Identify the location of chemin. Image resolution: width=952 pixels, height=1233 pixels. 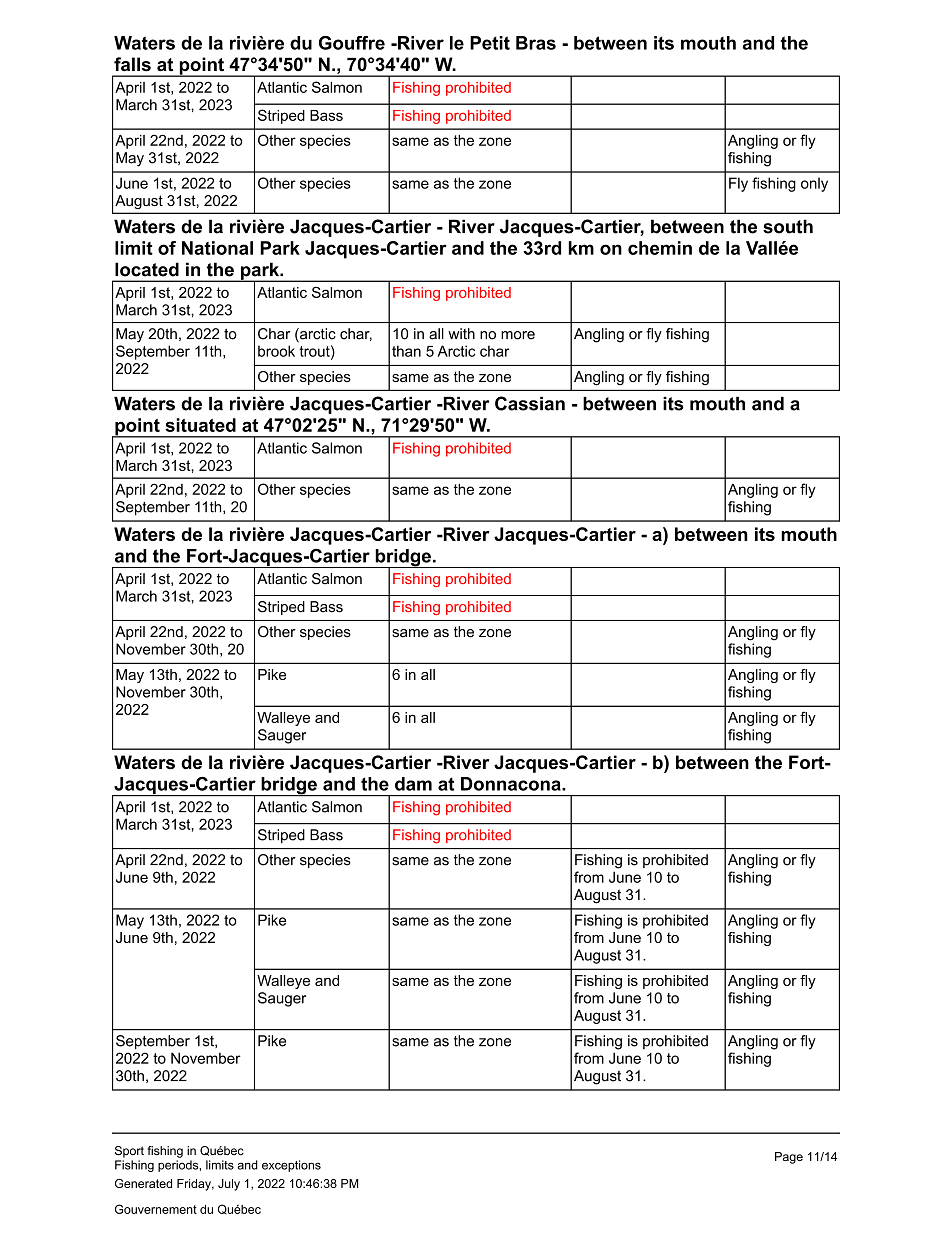
(660, 248).
